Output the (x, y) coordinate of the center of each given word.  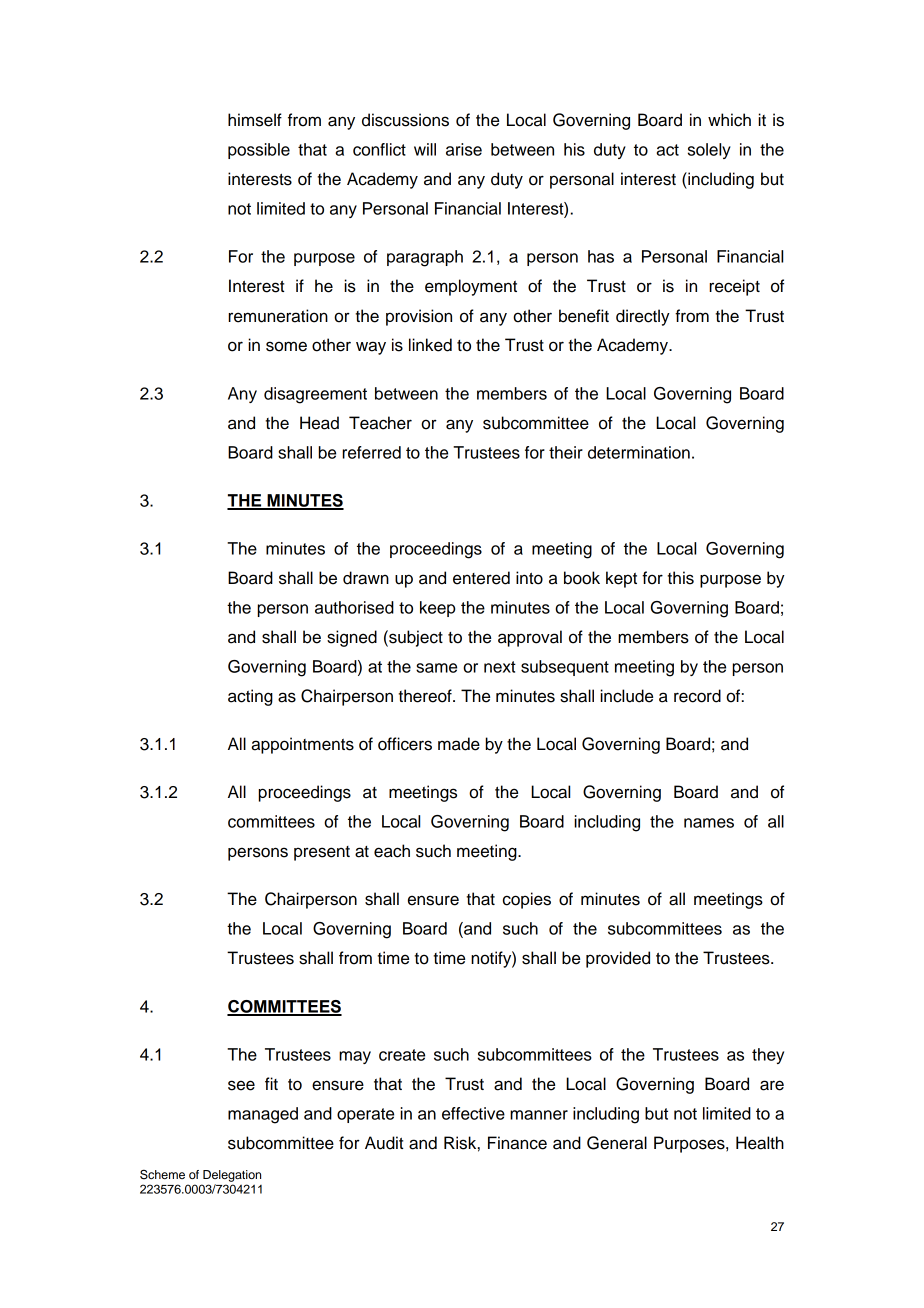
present (322, 853)
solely (709, 151)
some (286, 346)
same (436, 668)
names (709, 823)
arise (464, 149)
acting (250, 697)
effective (473, 1113)
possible (259, 151)
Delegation (232, 1176)
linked (430, 345)
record (697, 696)
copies (527, 900)
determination (639, 452)
